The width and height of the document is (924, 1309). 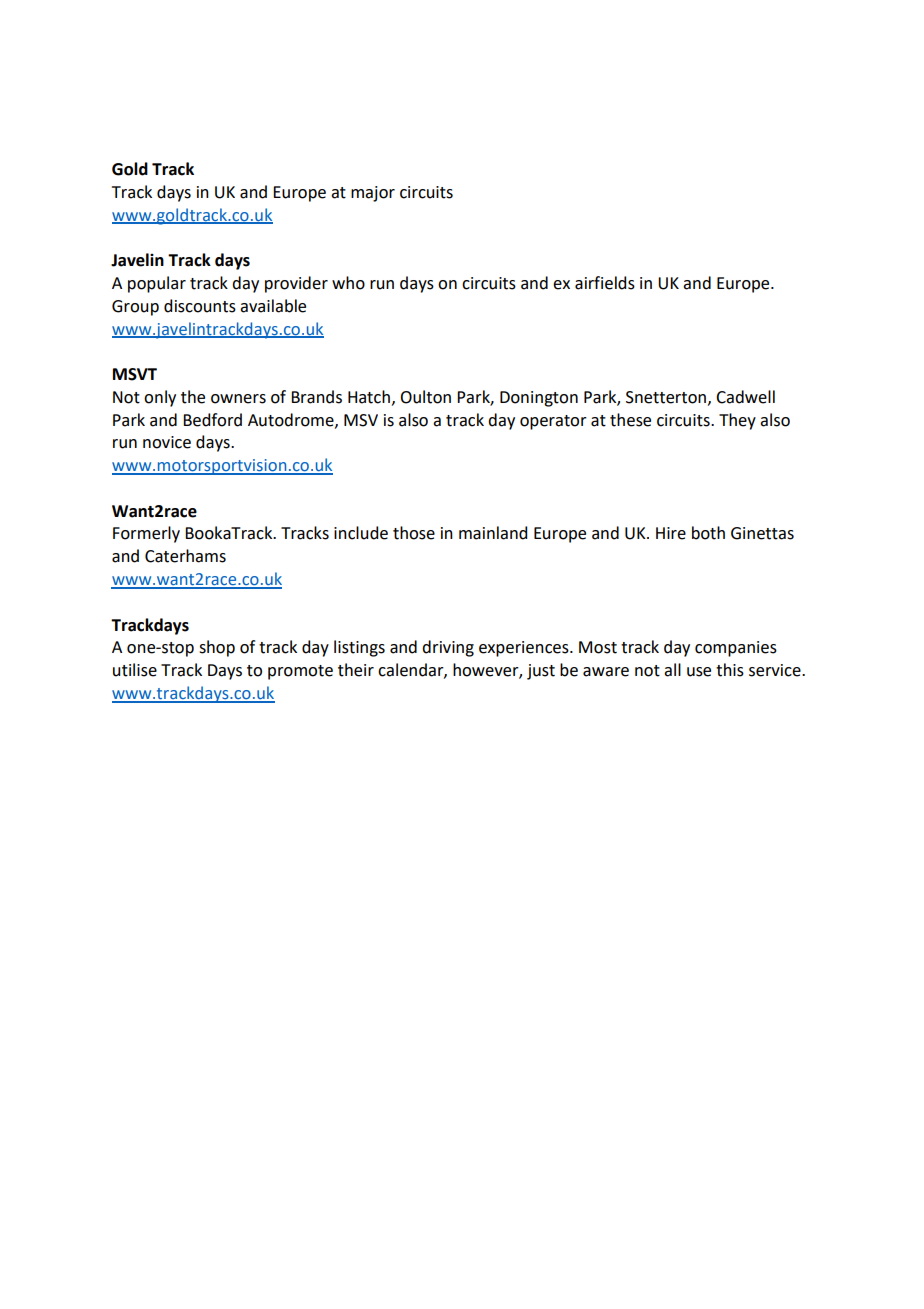 What do you see at coordinates (699, 672) in the document?
I see `use` at bounding box center [699, 672].
